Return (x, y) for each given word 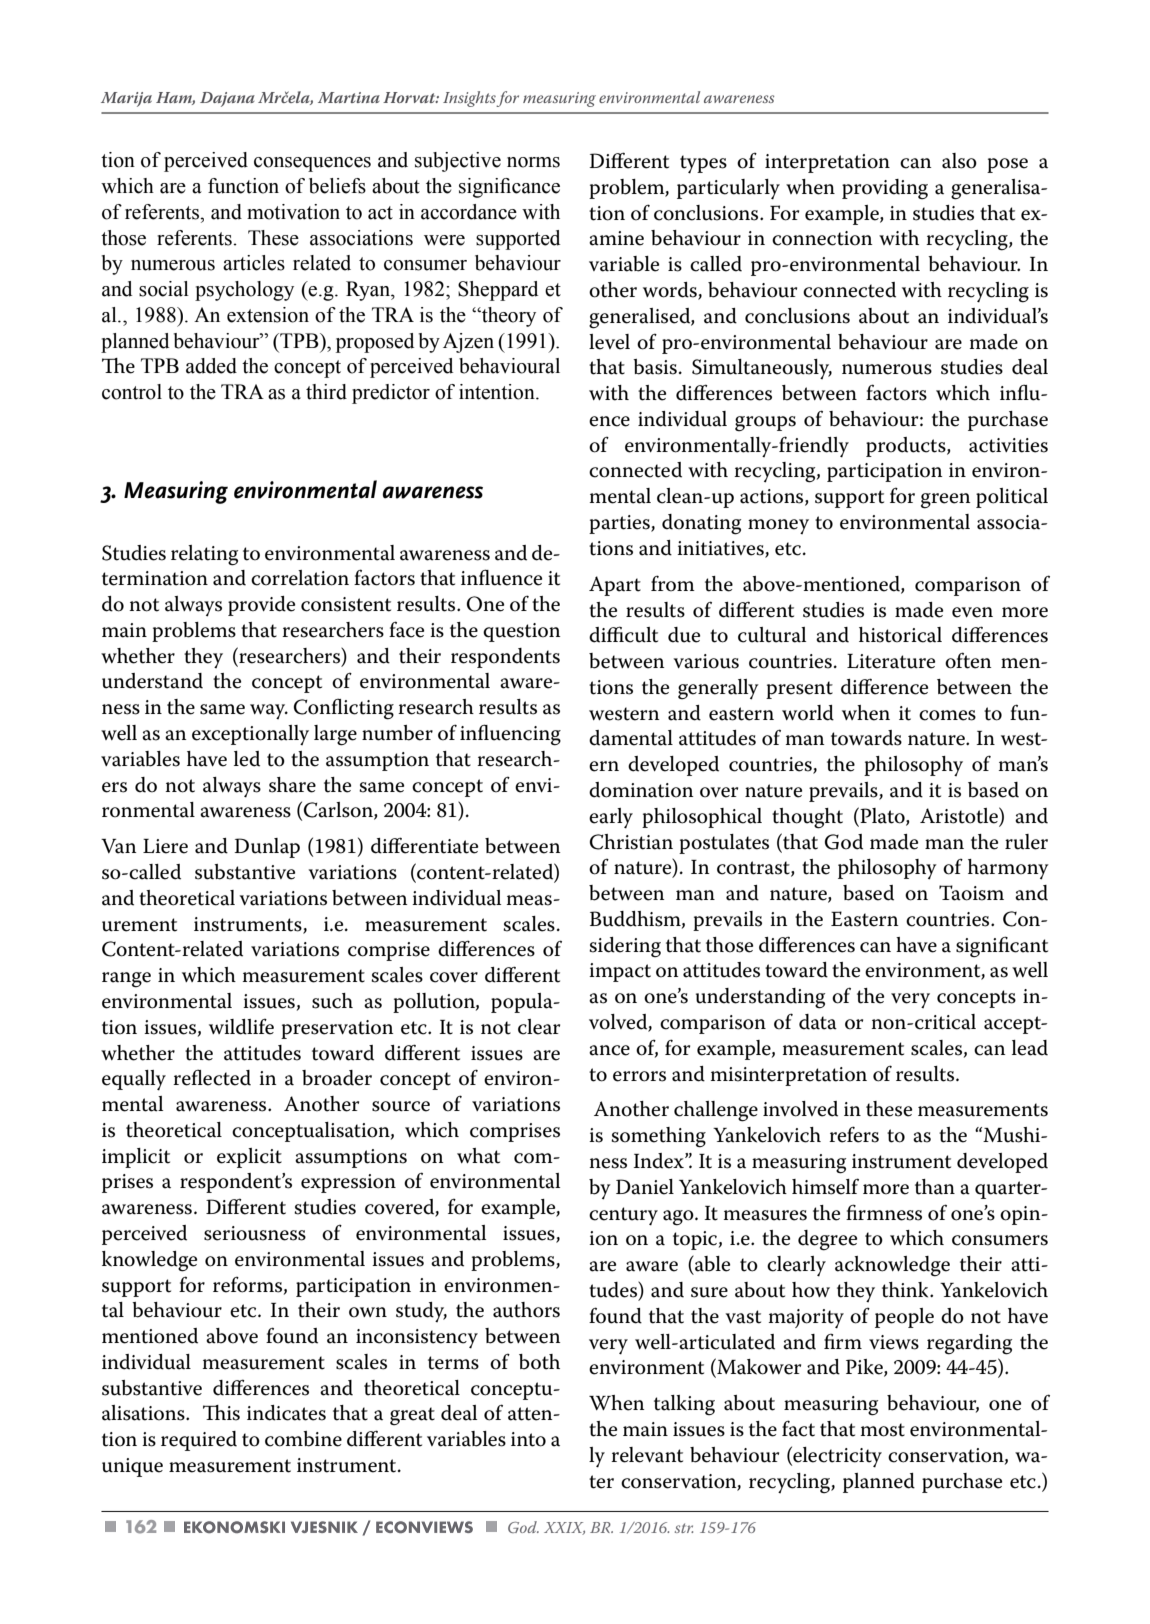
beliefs (337, 186)
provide (261, 606)
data (818, 1022)
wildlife (241, 1026)
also (959, 161)
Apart (615, 586)
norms (533, 162)
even (972, 612)
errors (639, 1076)
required (199, 1441)
